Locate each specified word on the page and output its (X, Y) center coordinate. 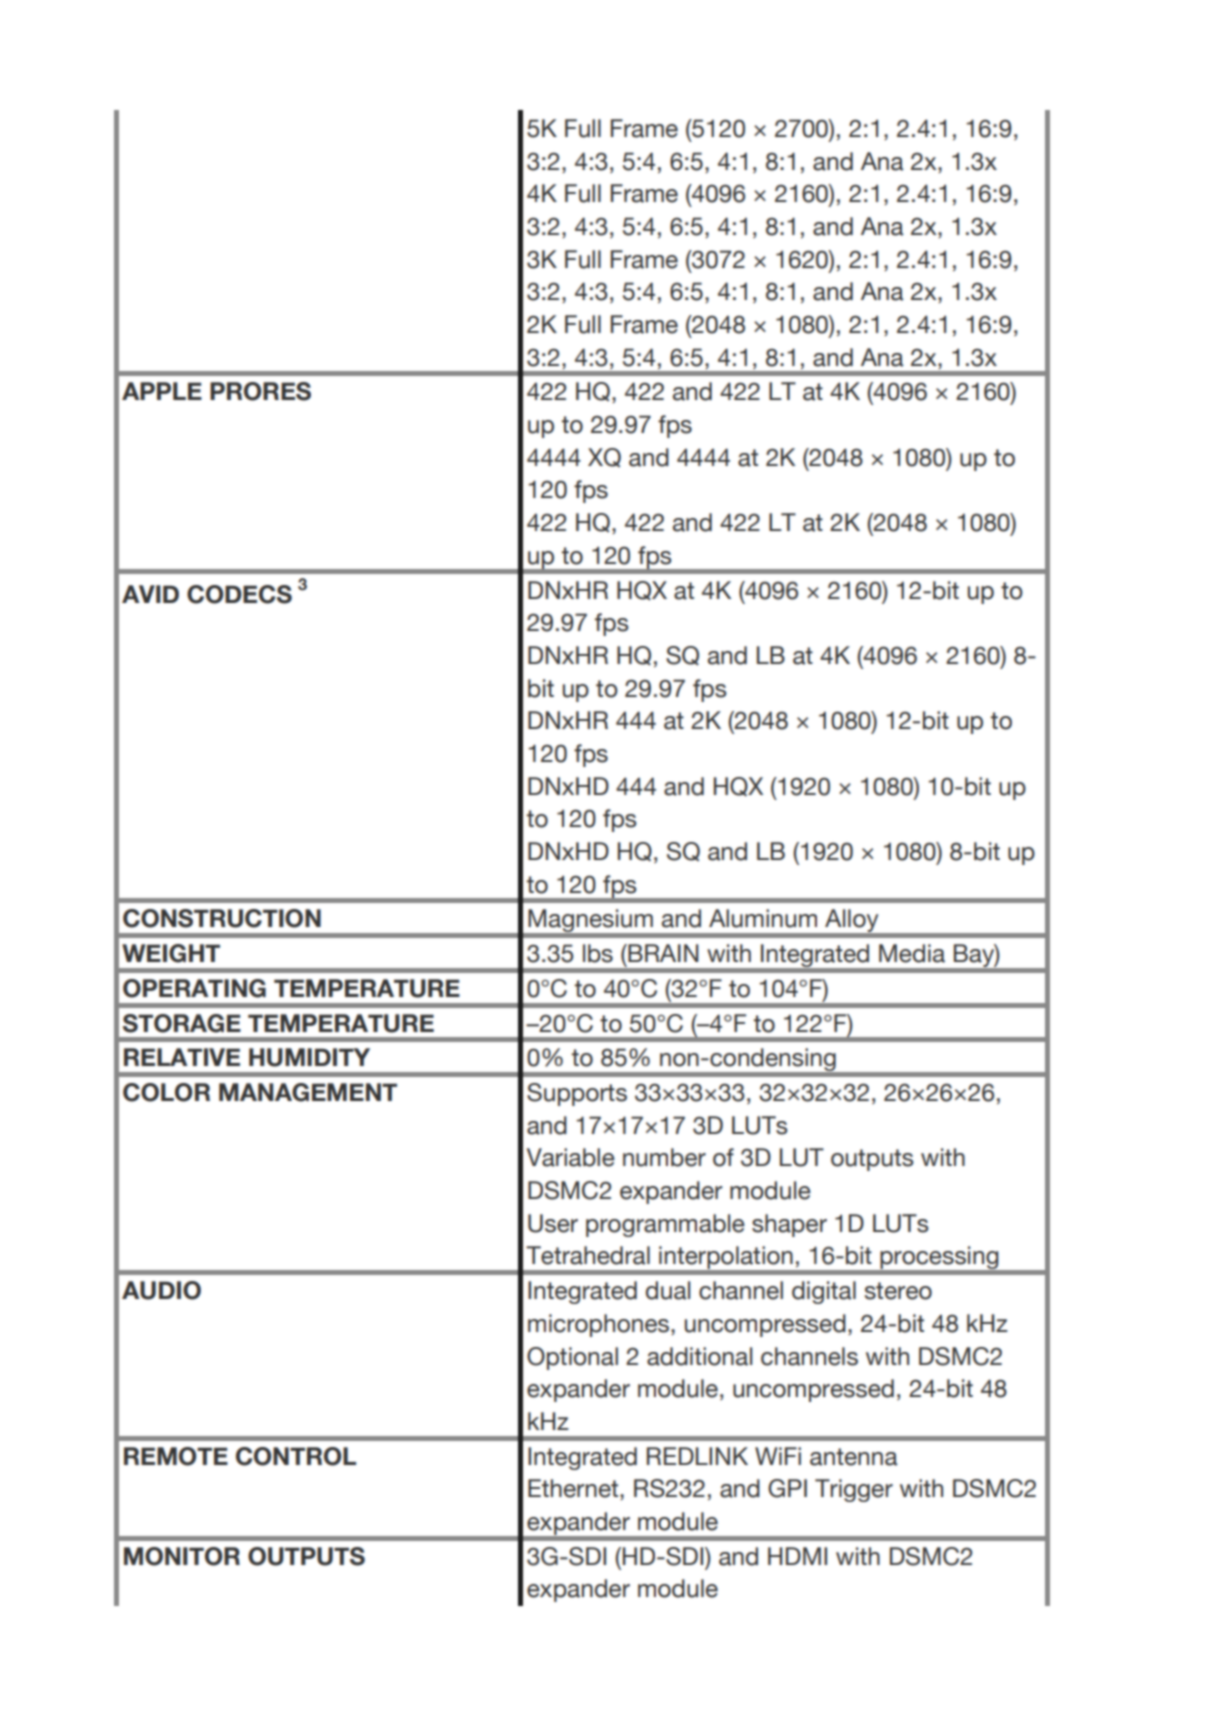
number (664, 1157)
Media (912, 953)
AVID (150, 594)
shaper (789, 1225)
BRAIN (662, 953)
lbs (598, 953)
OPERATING (194, 988)
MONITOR (182, 1556)
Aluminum (763, 918)
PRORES (260, 391)
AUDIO (161, 1290)
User (553, 1223)
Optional (572, 1358)
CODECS (239, 594)
